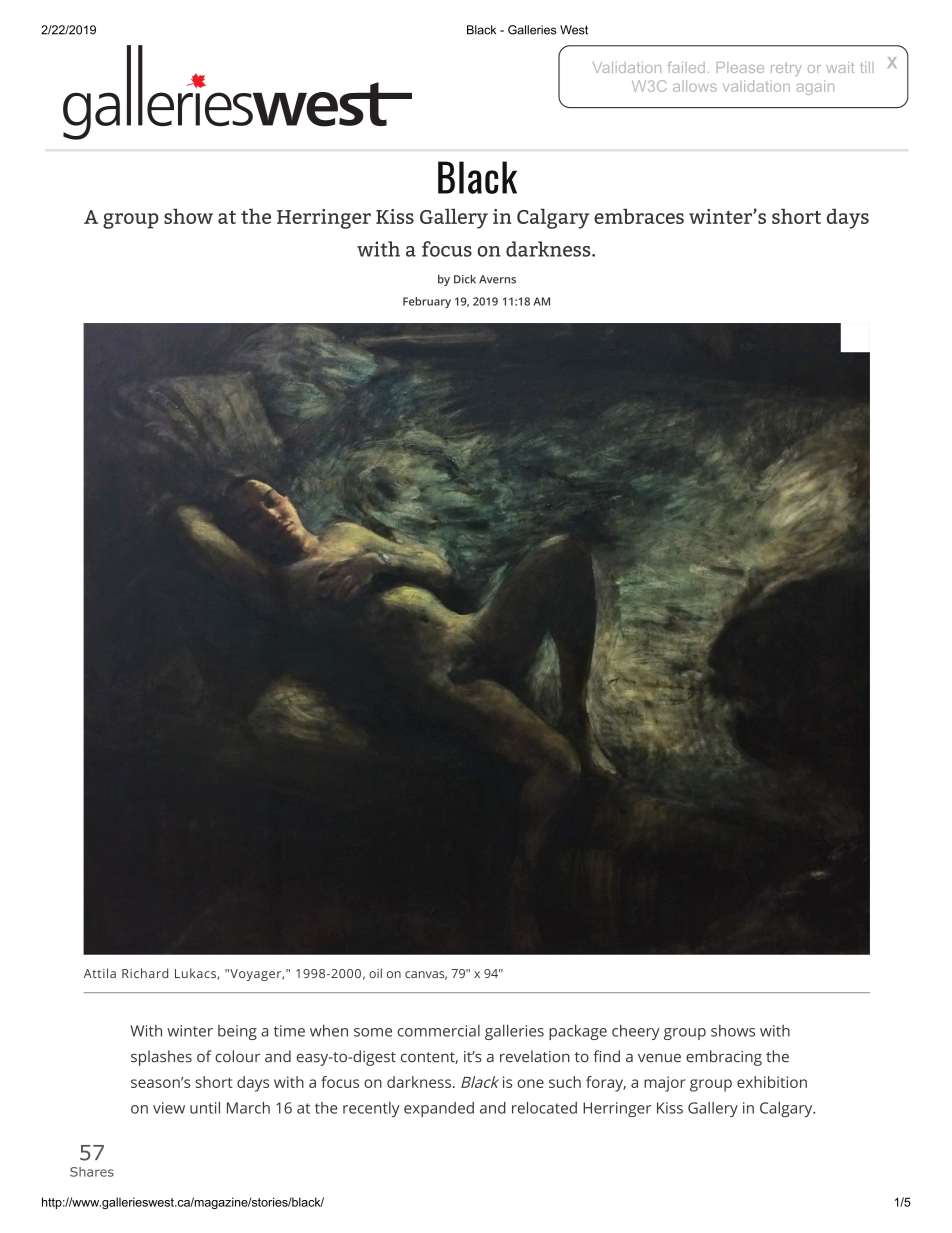 Image resolution: width=952 pixels, height=1233 pixels. What do you see at coordinates (815, 87) in the image?
I see `again` at bounding box center [815, 87].
